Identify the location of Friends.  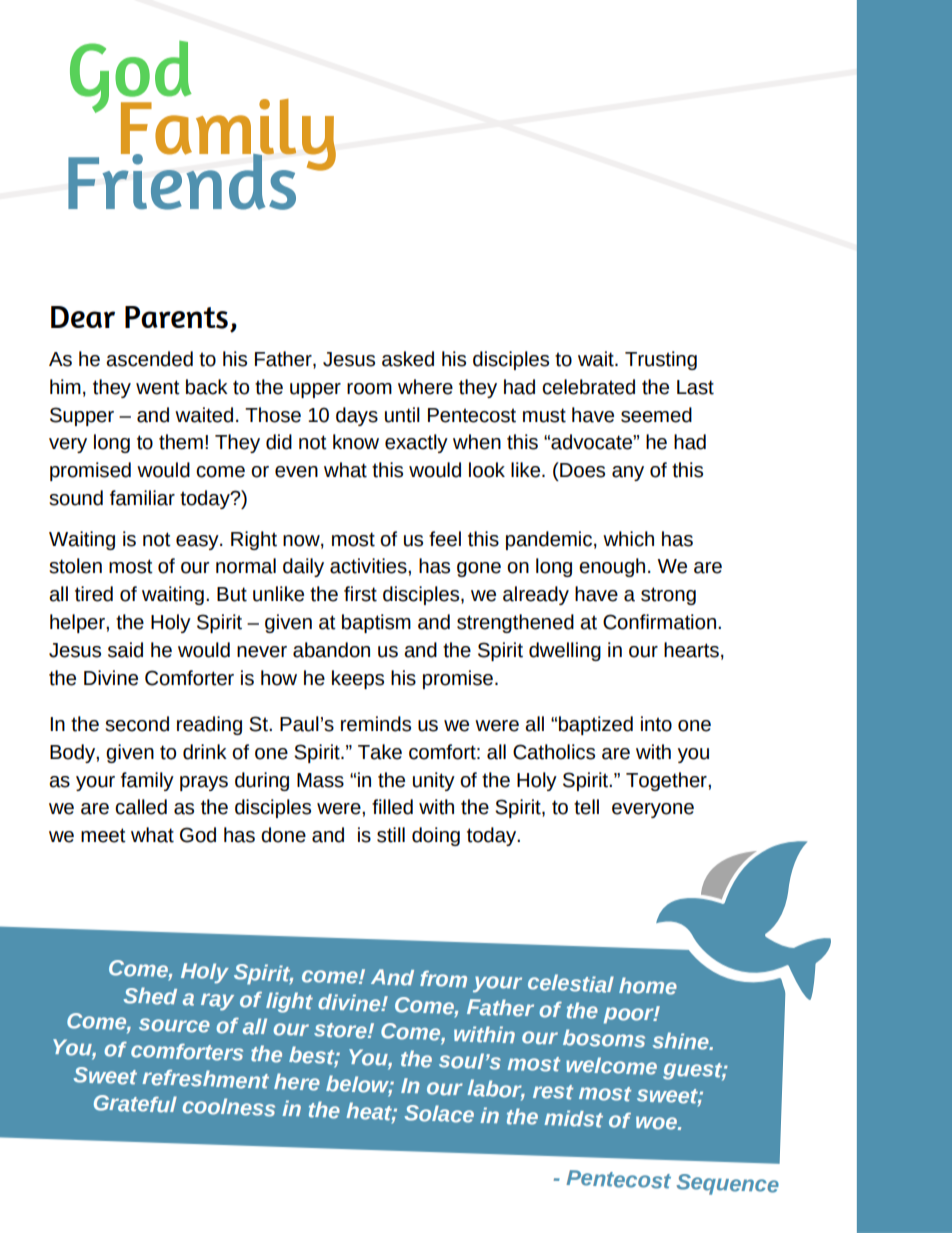
(182, 180).
